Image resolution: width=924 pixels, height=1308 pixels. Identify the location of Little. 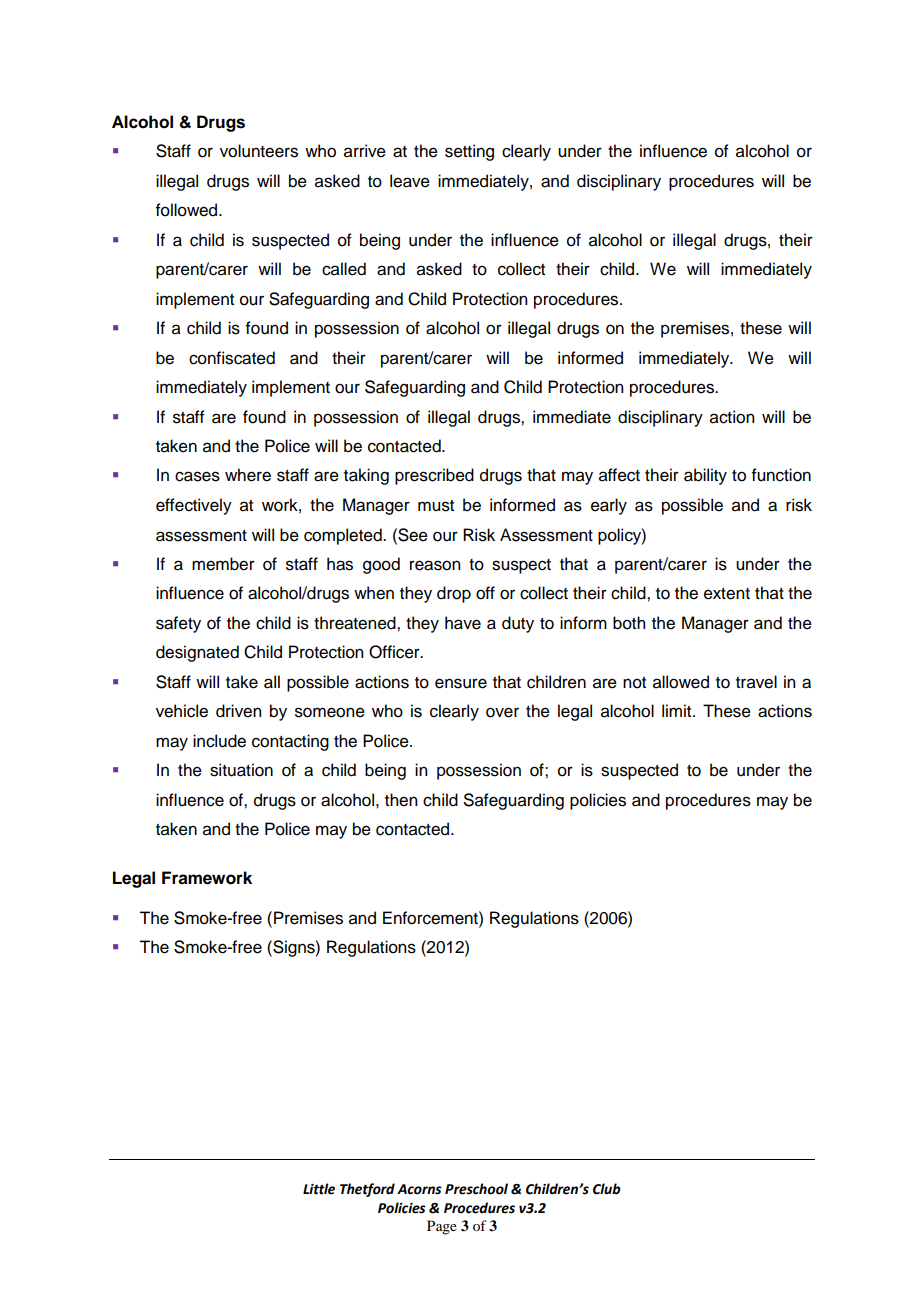
(319, 1189).
